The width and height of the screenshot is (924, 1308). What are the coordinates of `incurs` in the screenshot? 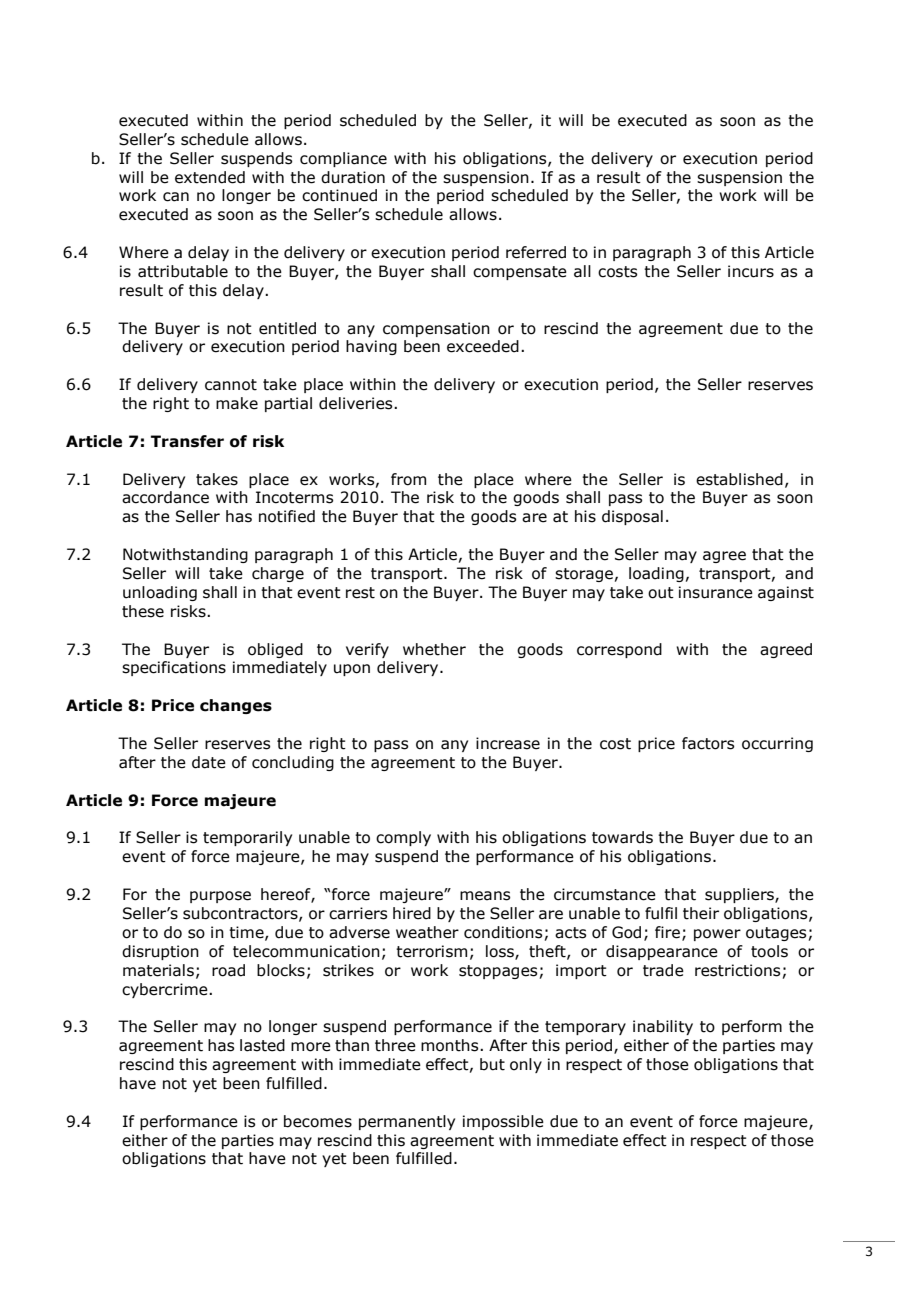 It's located at (751, 271).
